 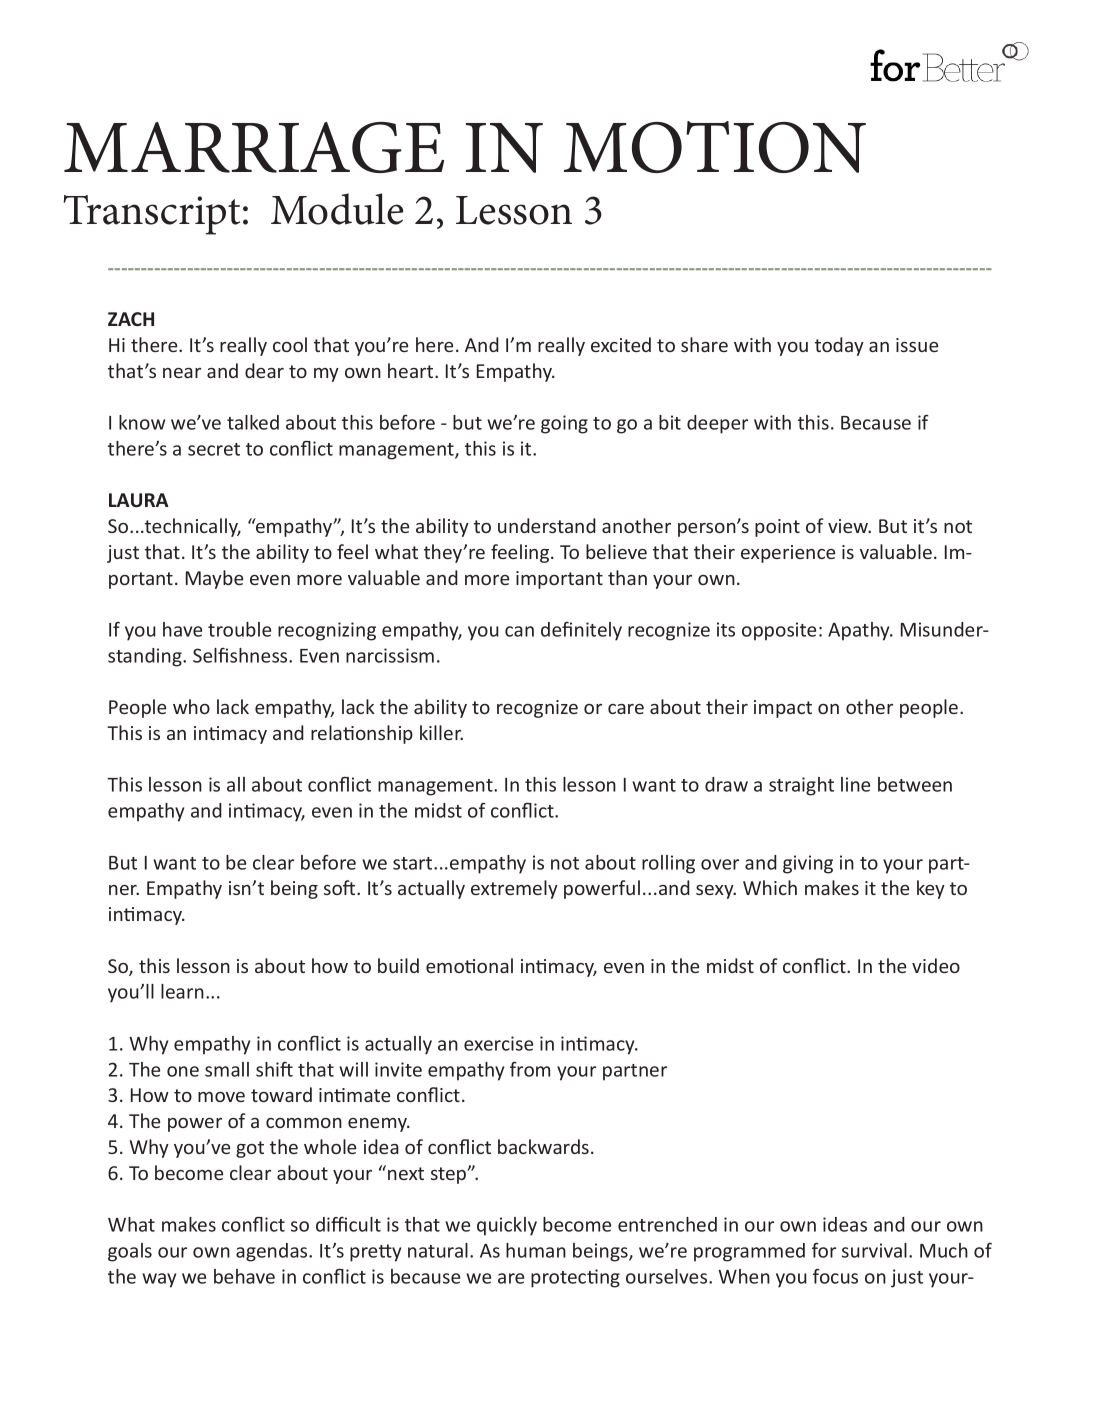 What do you see at coordinates (808, 864) in the document?
I see `giving` at bounding box center [808, 864].
